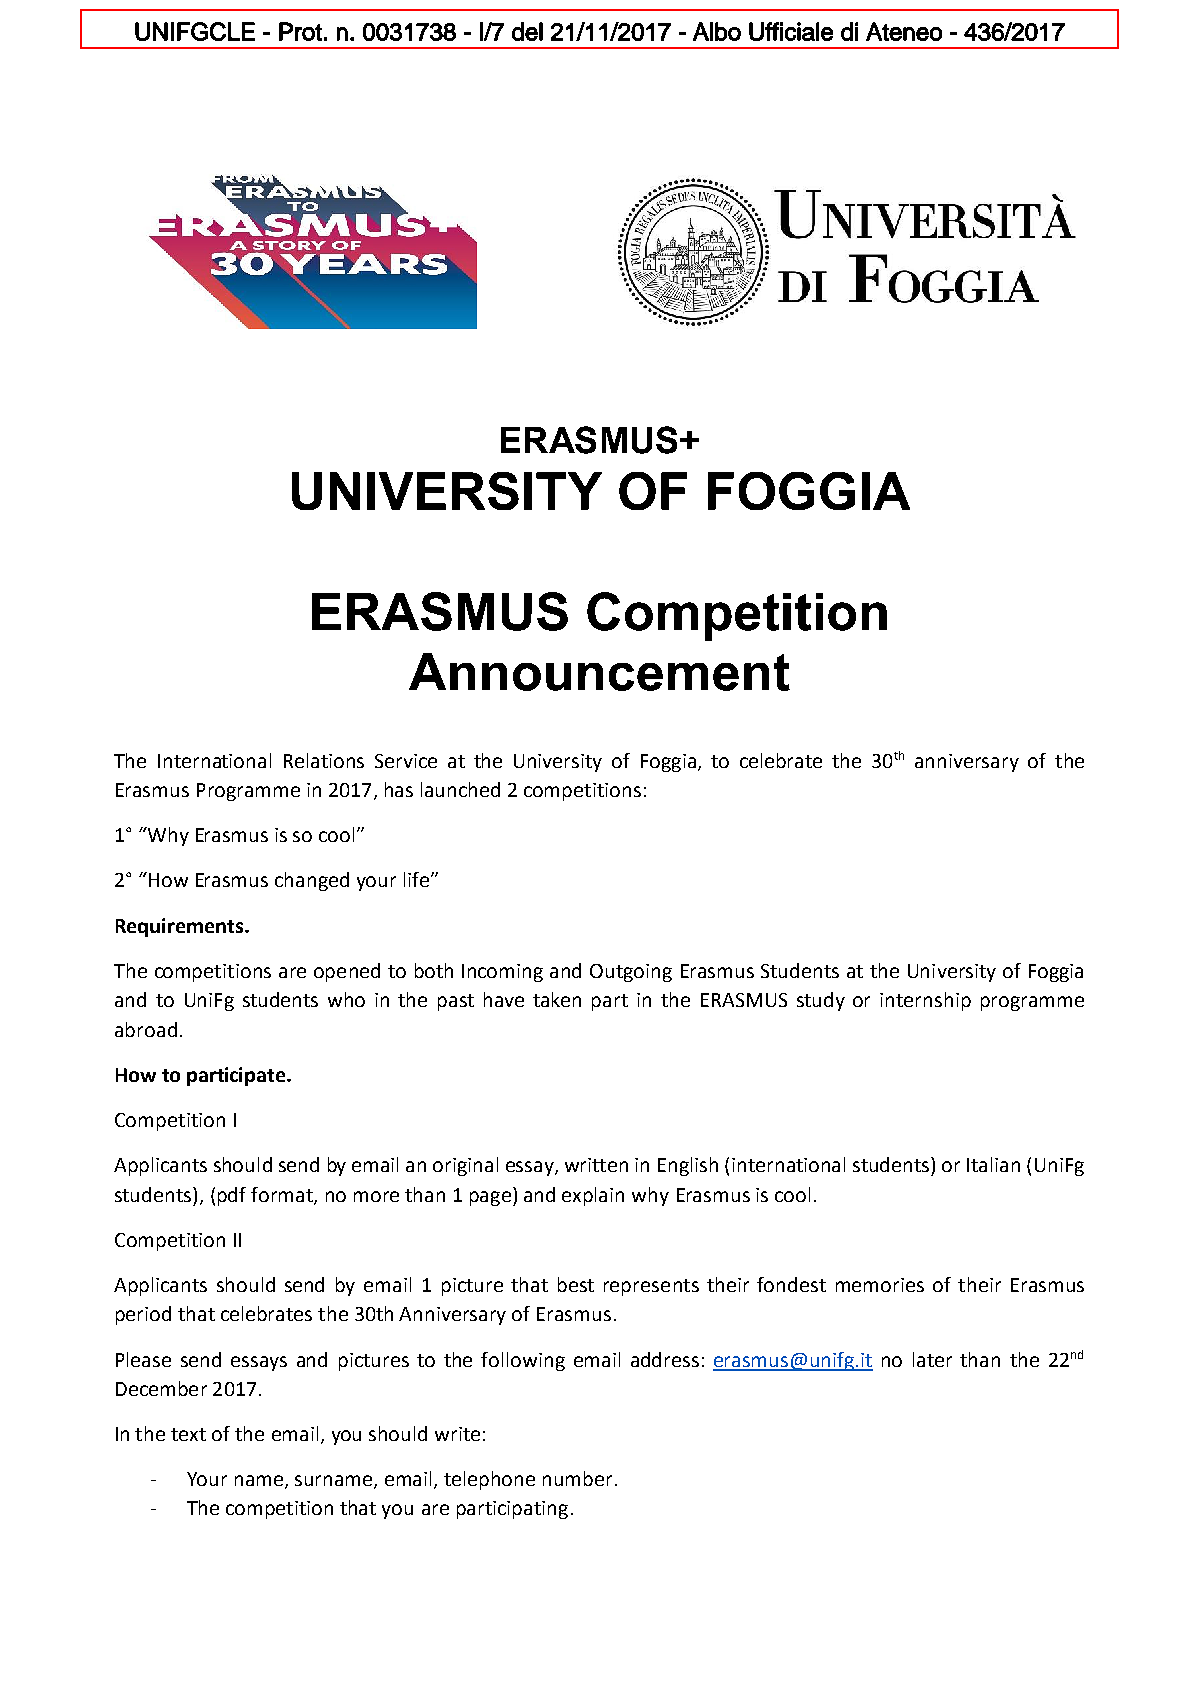 This document has height=1695, width=1199. What do you see at coordinates (181, 927) in the document?
I see `Requirements` at bounding box center [181, 927].
